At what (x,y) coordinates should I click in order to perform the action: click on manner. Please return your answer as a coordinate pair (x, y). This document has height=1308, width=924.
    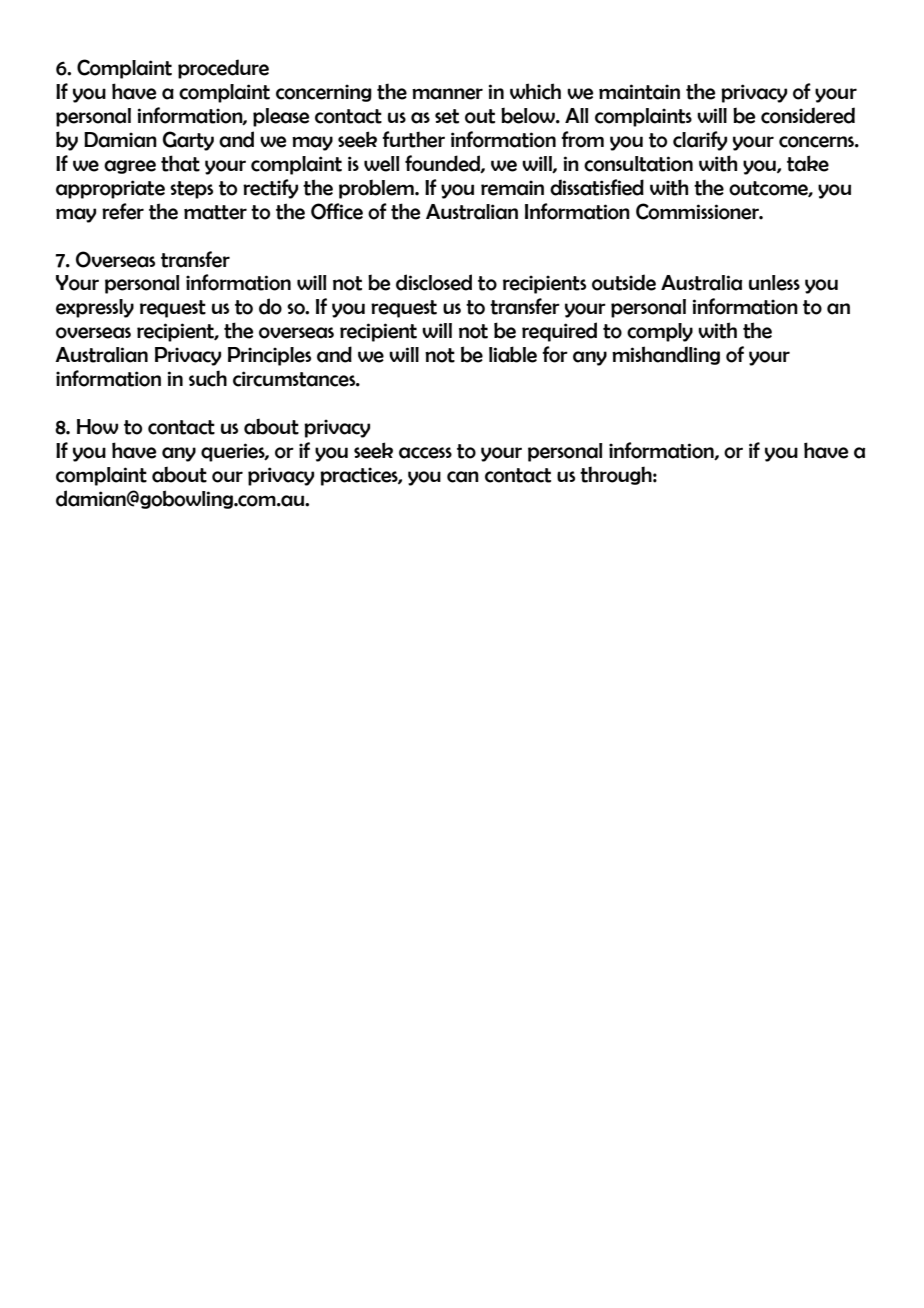
    Looking at the image, I should click on (447, 94).
